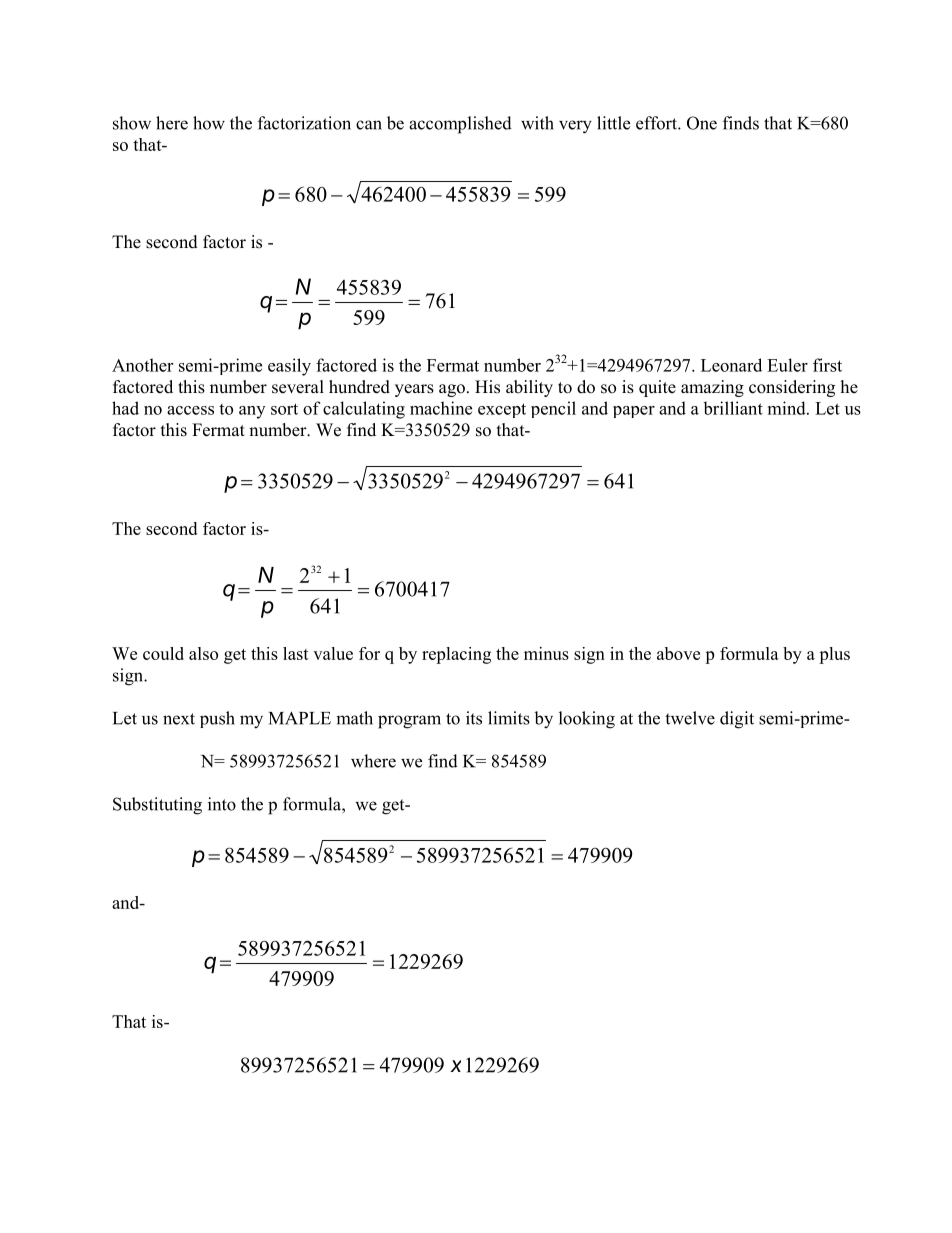  What do you see at coordinates (733, 408) in the document?
I see `brilliant` at bounding box center [733, 408].
